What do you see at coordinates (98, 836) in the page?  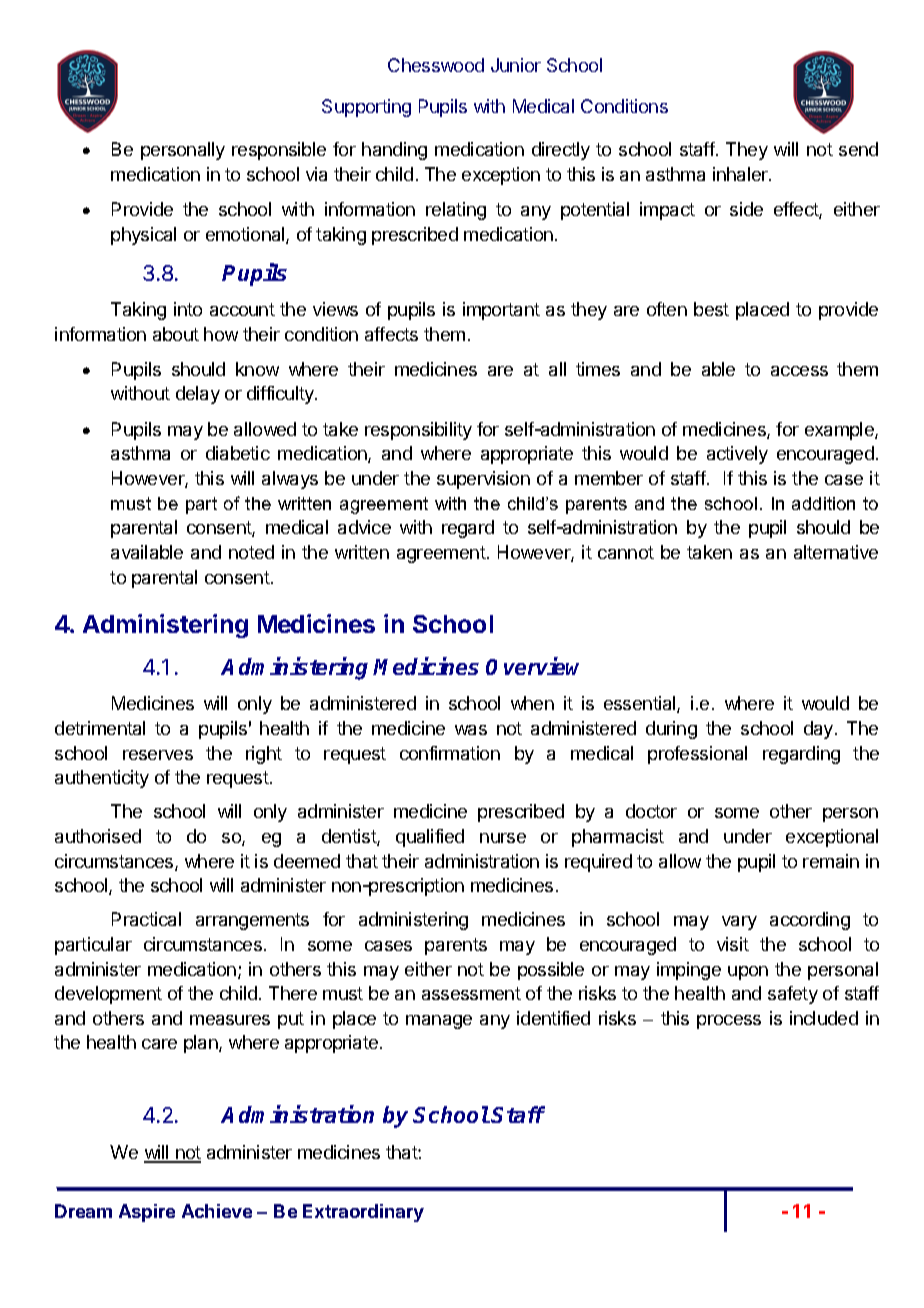 I see `authorised` at bounding box center [98, 836].
